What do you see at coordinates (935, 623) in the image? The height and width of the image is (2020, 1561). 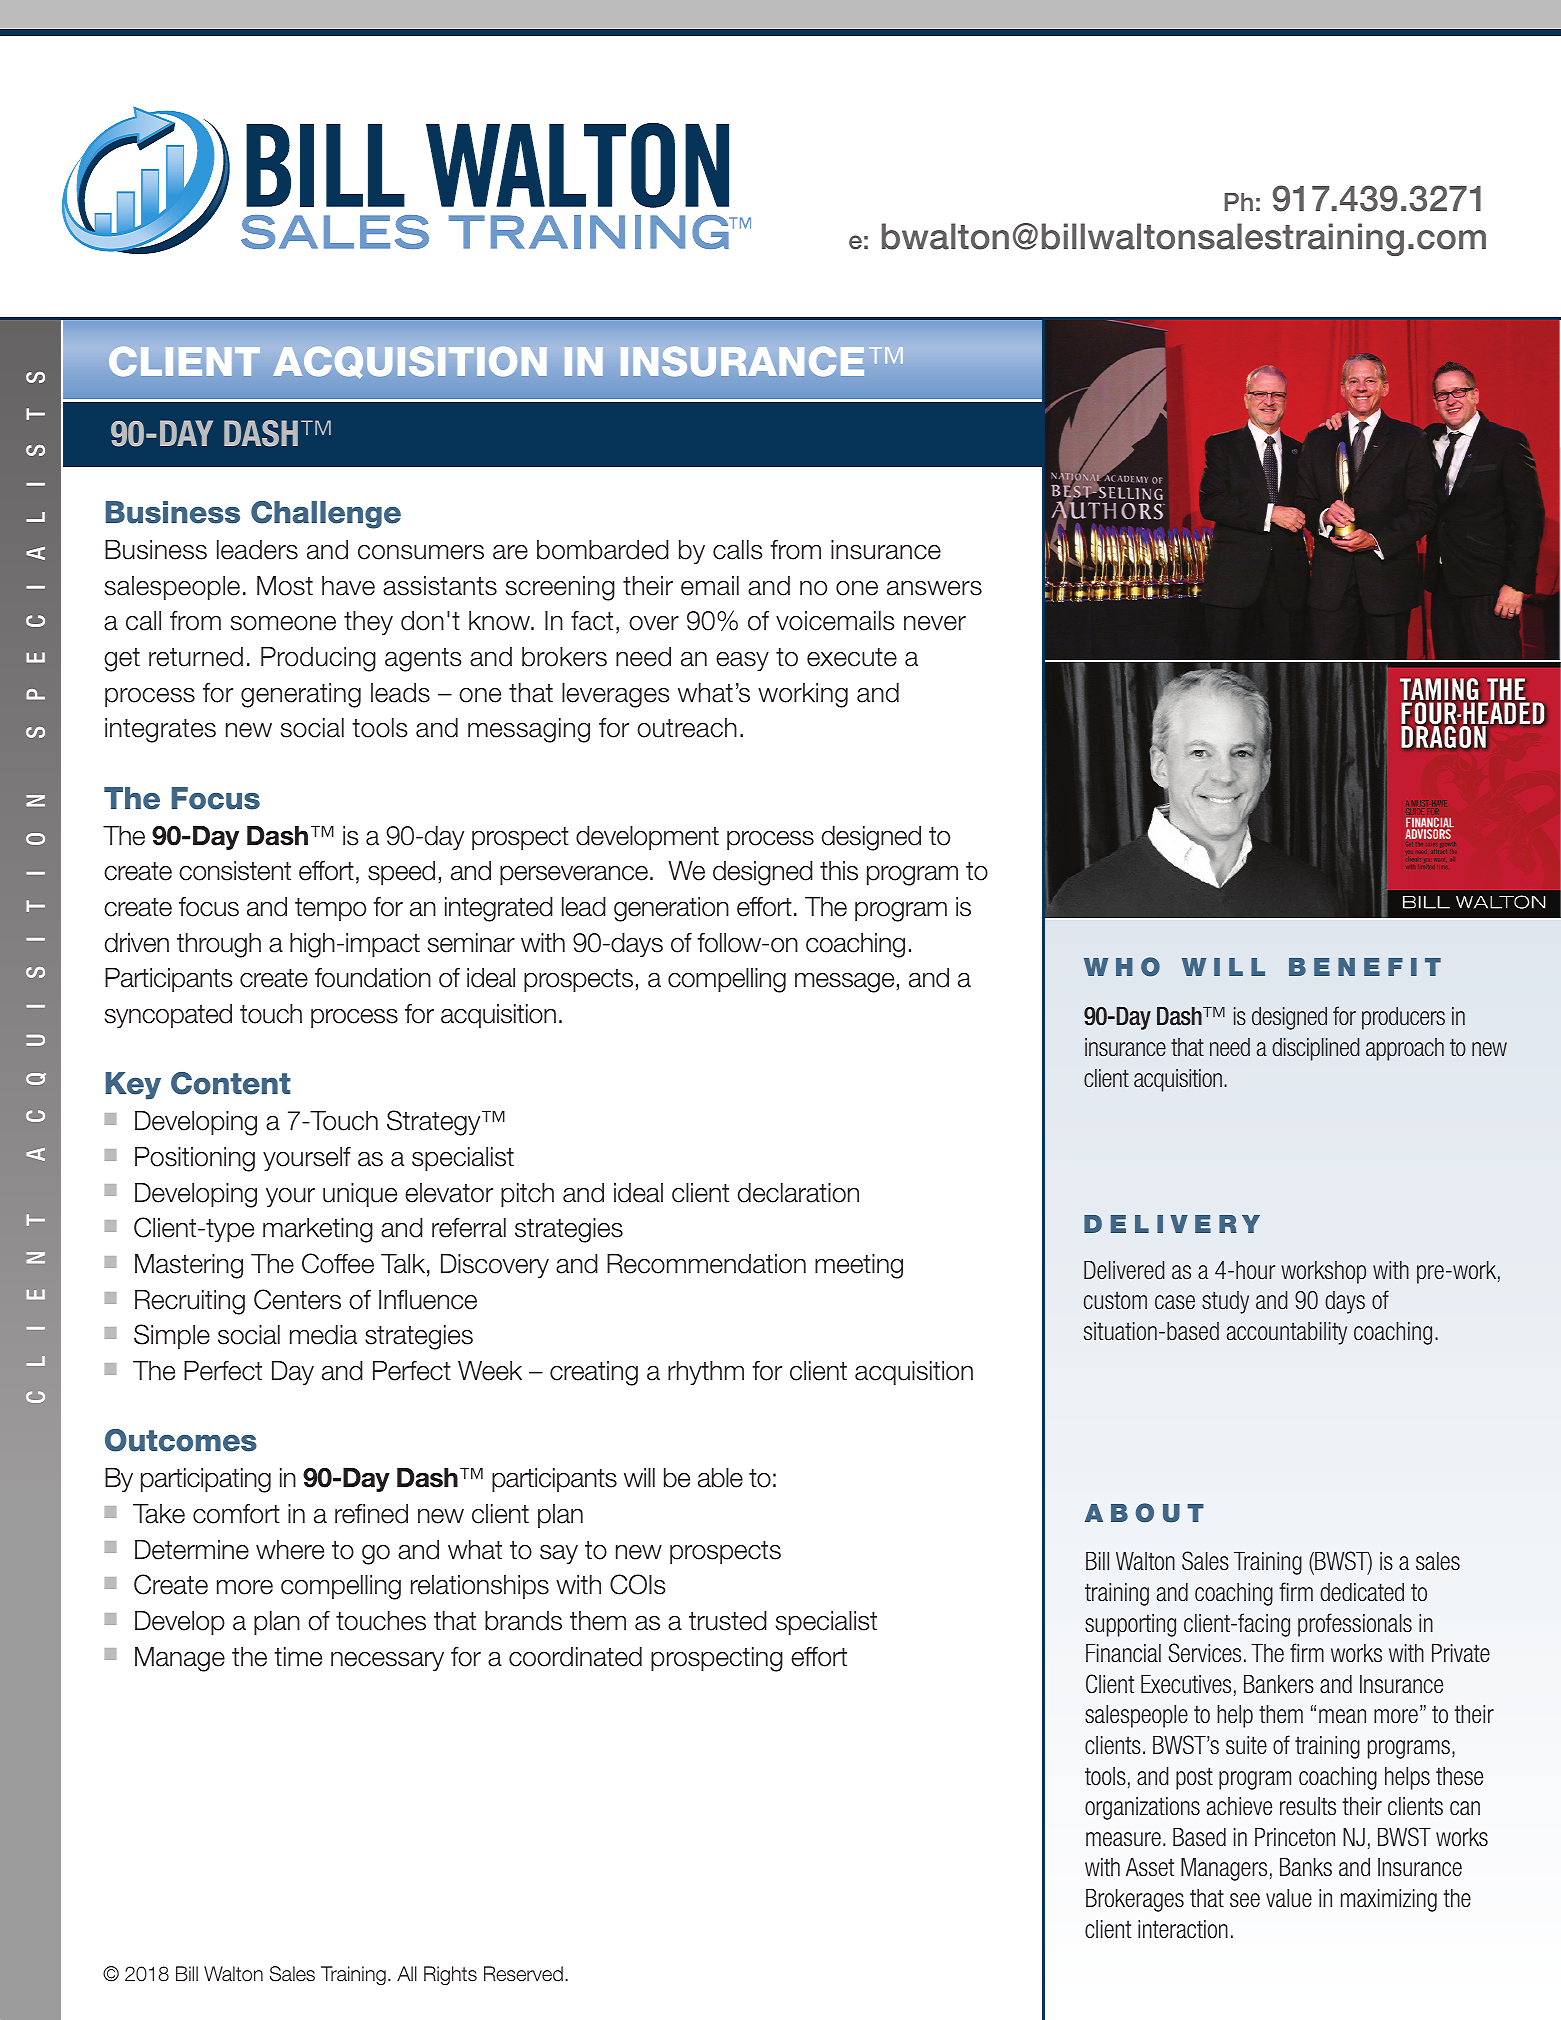 I see `never` at bounding box center [935, 623].
